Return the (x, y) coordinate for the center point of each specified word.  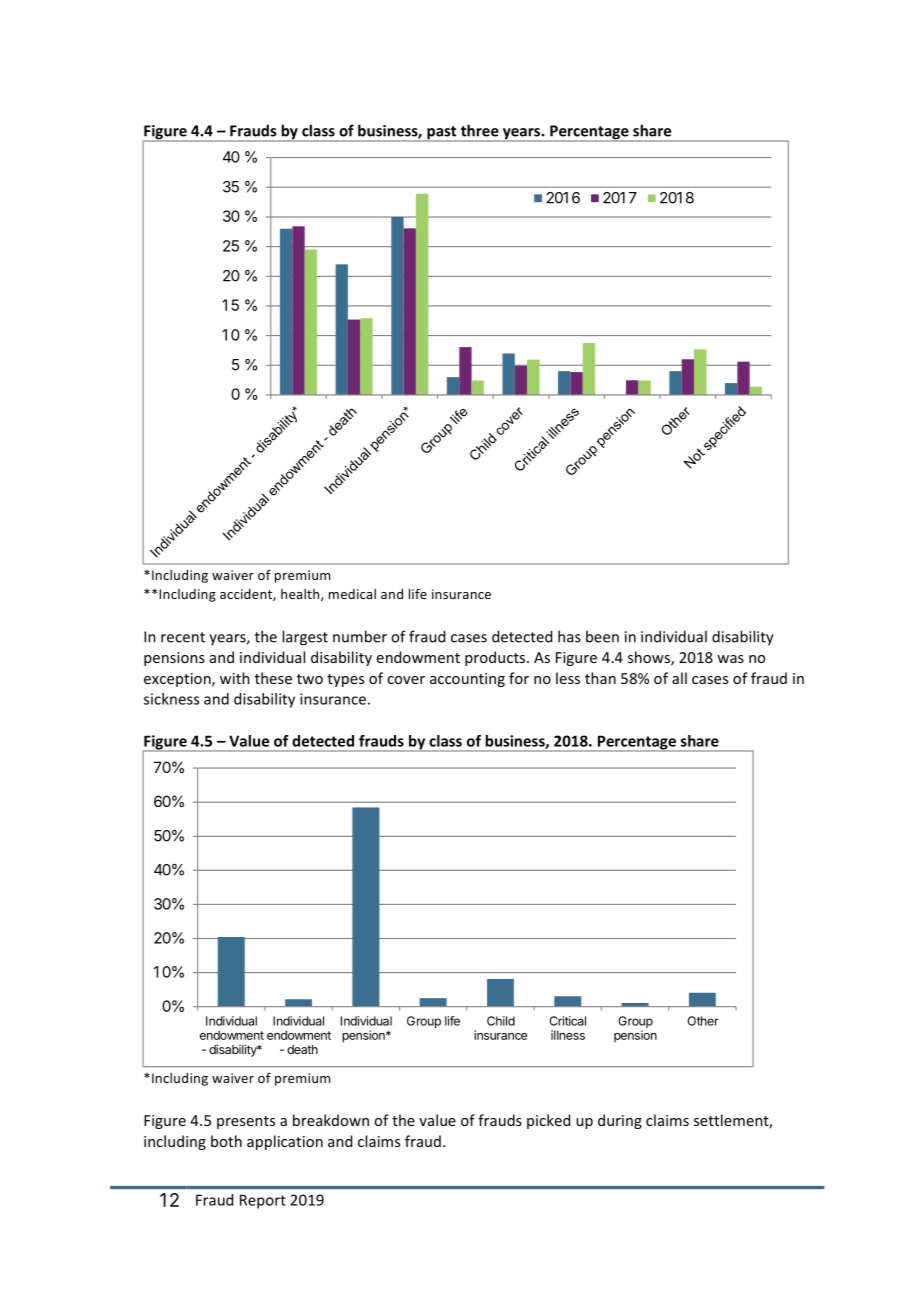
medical (352, 594)
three (480, 130)
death (302, 1049)
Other (703, 1021)
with (235, 678)
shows (650, 658)
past (442, 134)
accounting (467, 680)
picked (548, 1121)
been (602, 636)
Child (501, 1021)
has (569, 636)
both (226, 1141)
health (301, 595)
